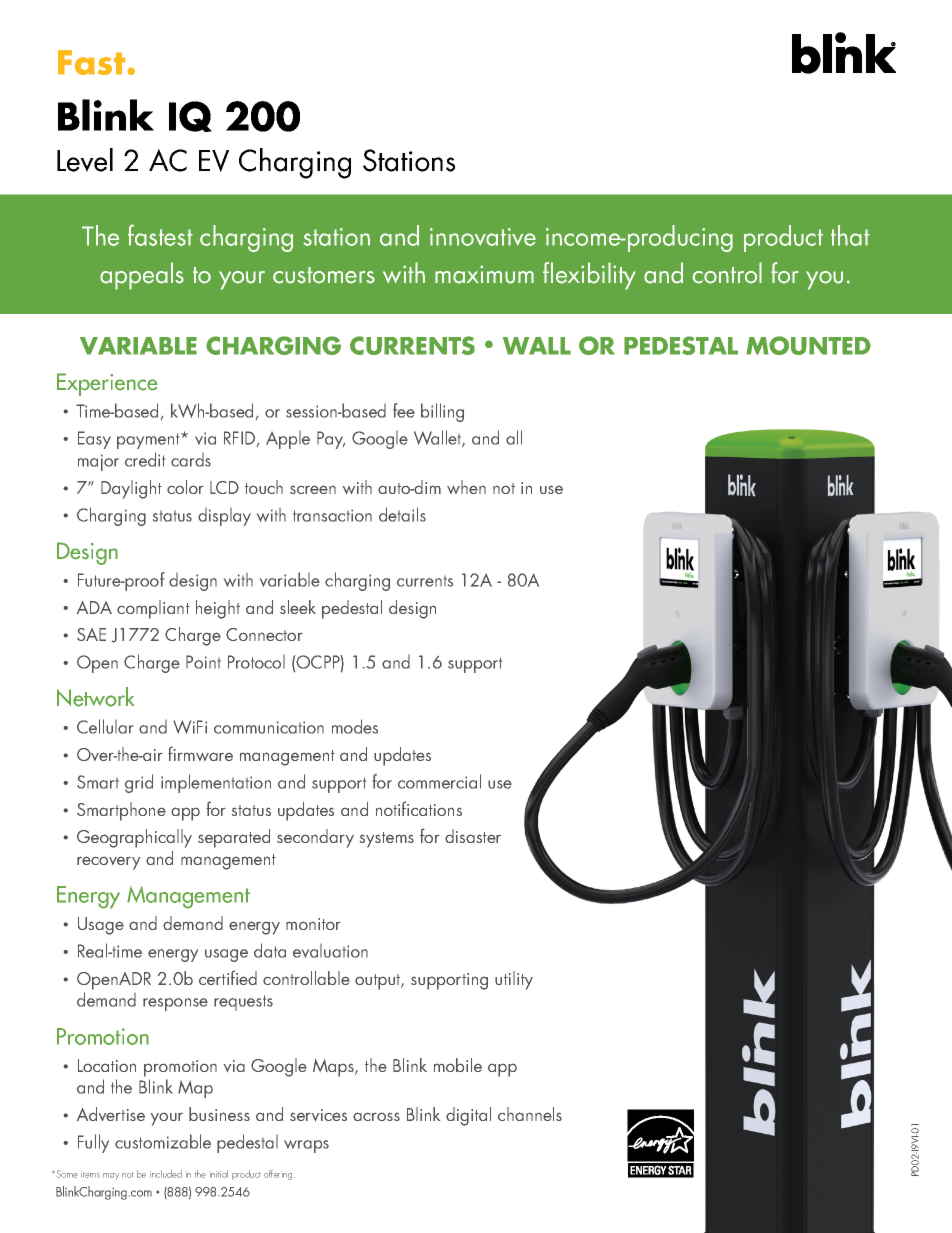 The image size is (952, 1233). What do you see at coordinates (468, 1116) in the image?
I see `digital` at bounding box center [468, 1116].
